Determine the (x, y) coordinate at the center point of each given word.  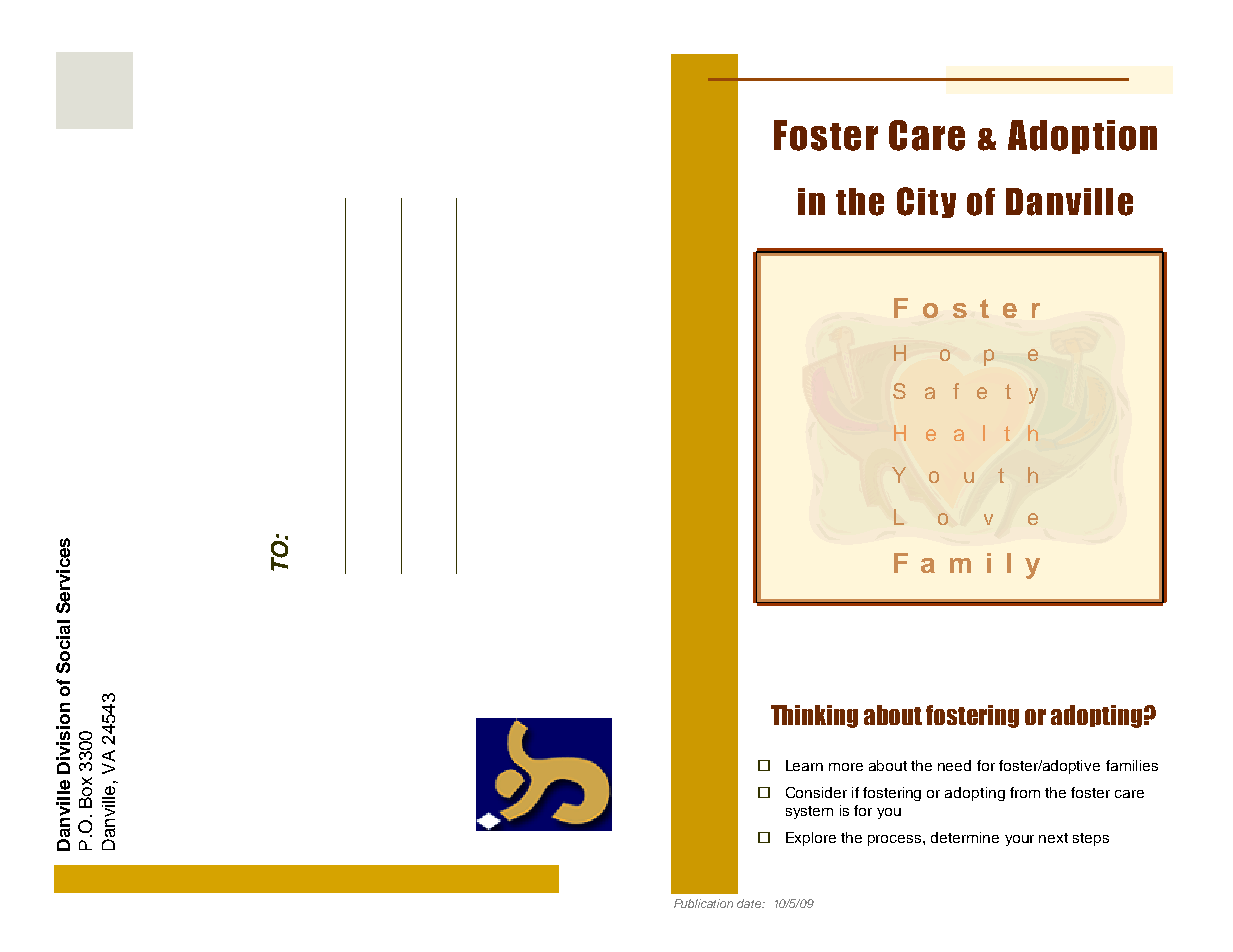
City (926, 202)
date (750, 903)
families (1132, 765)
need (954, 765)
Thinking (814, 716)
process (896, 840)
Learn (804, 765)
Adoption (1082, 137)
